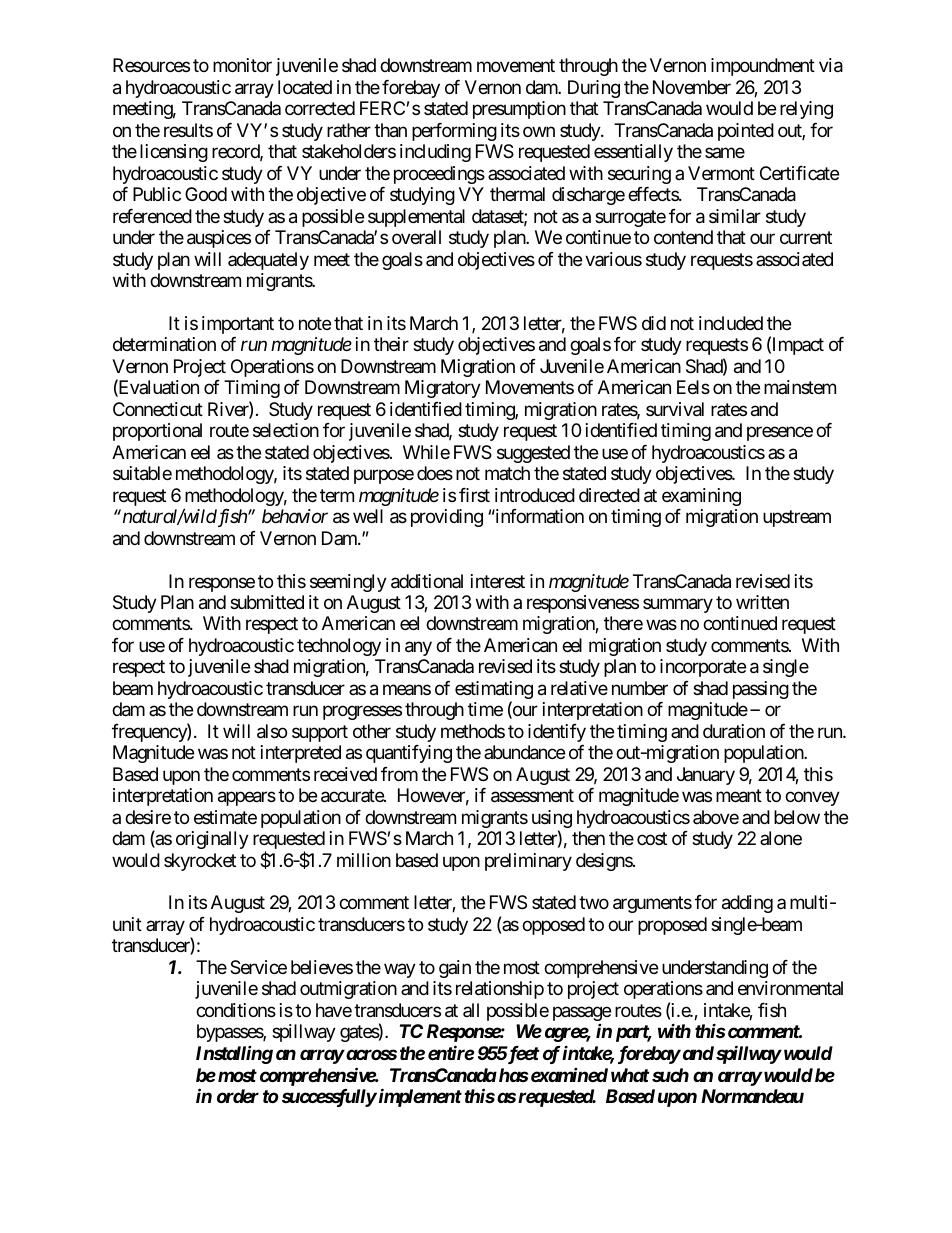  What do you see at coordinates (746, 132) in the screenshot?
I see `pointed` at bounding box center [746, 132].
